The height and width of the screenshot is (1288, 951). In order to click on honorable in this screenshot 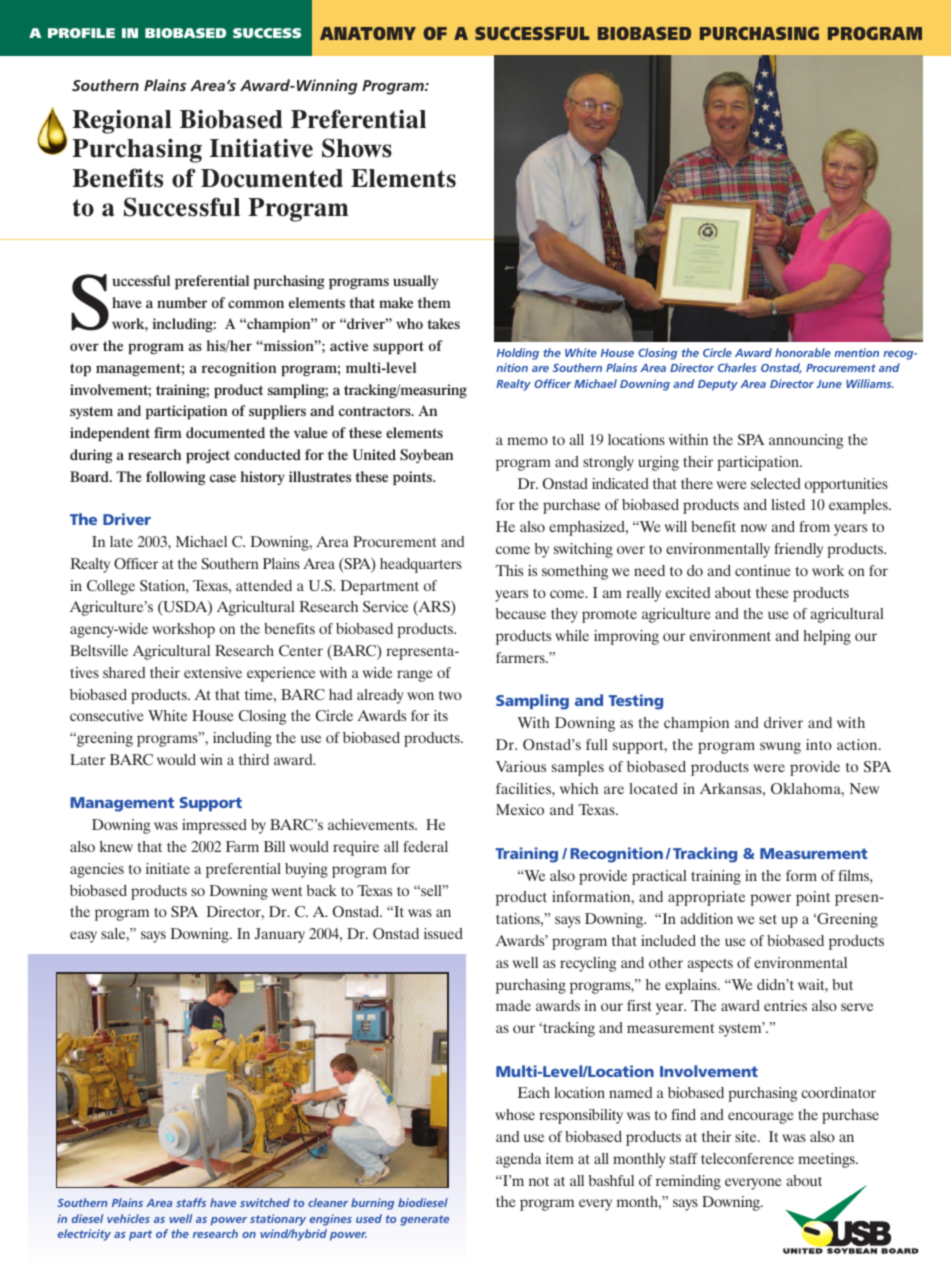, I will do `click(803, 352)`.
